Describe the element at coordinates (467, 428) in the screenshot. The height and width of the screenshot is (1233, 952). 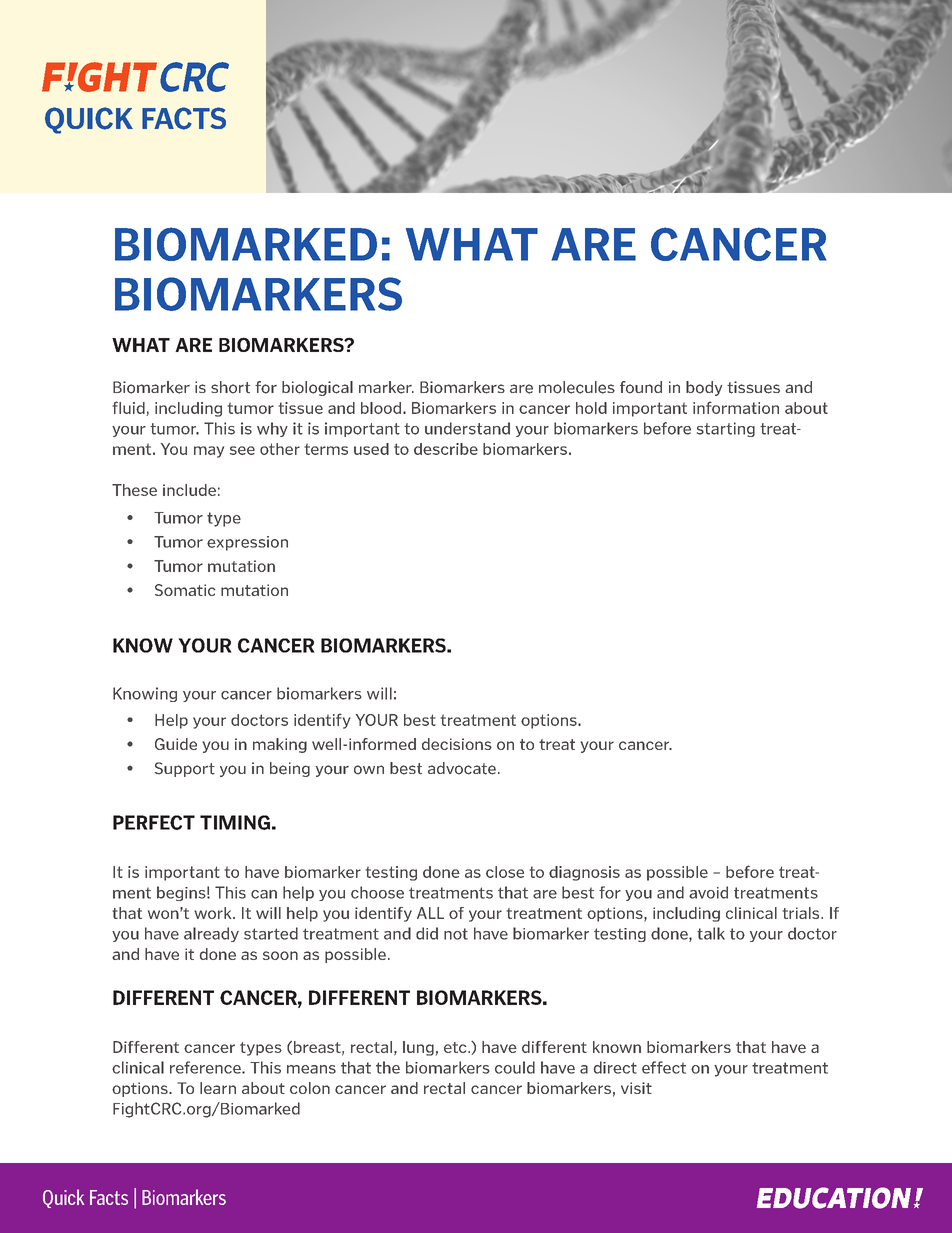
I see `understand` at that location.
